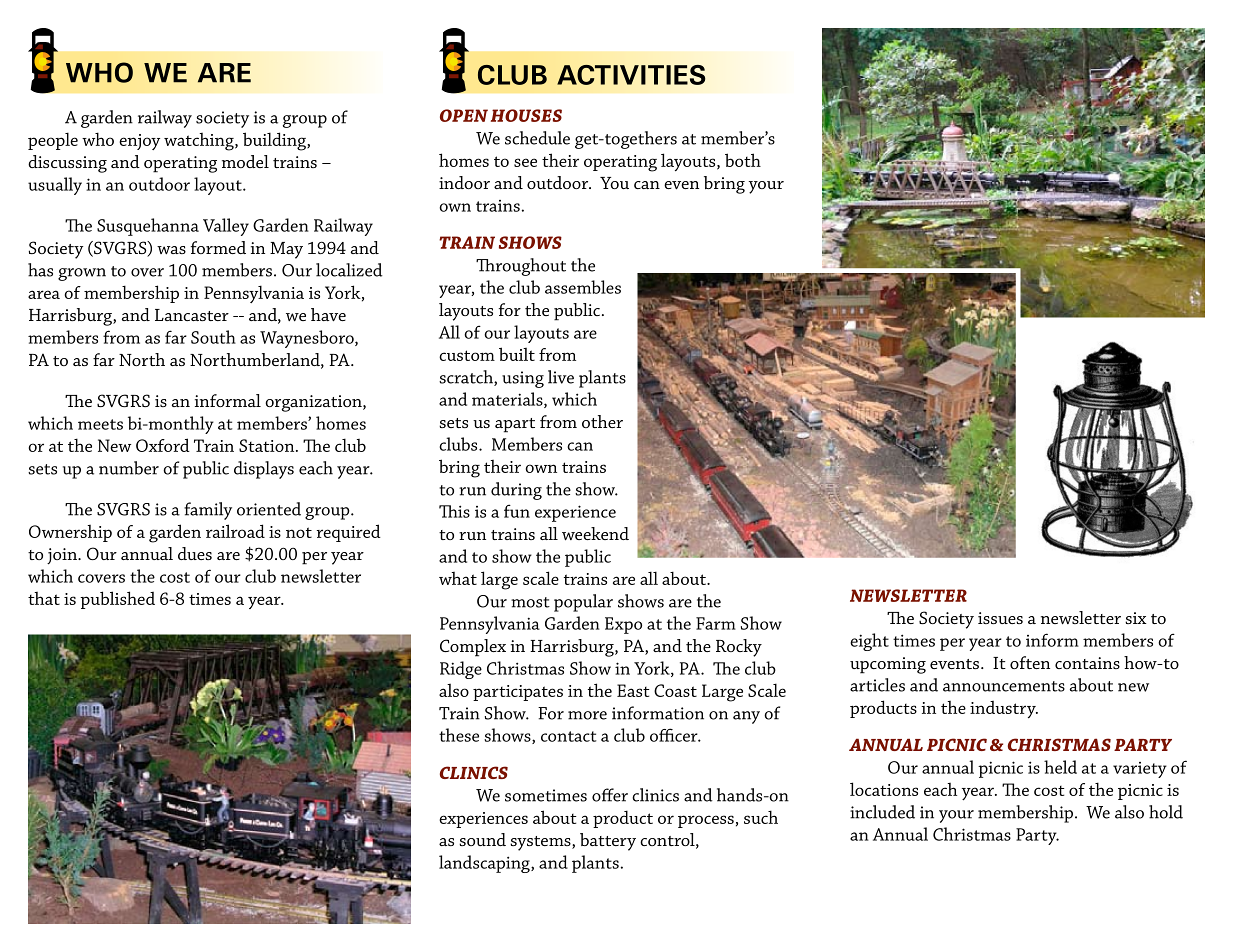  Describe the element at coordinates (482, 839) in the screenshot. I see `sound` at that location.
